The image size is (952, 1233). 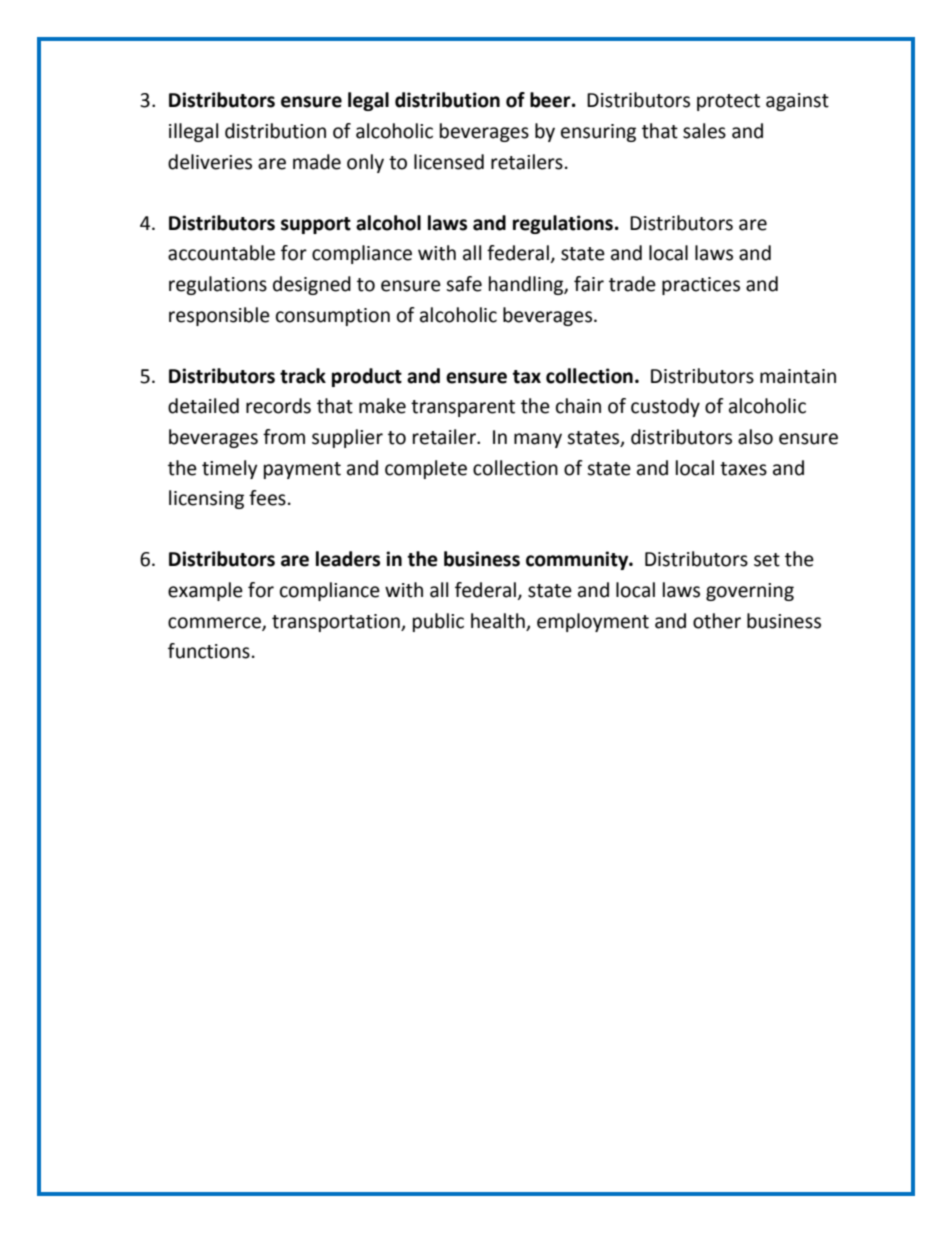 What do you see at coordinates (598, 133) in the document?
I see `ensuring` at bounding box center [598, 133].
